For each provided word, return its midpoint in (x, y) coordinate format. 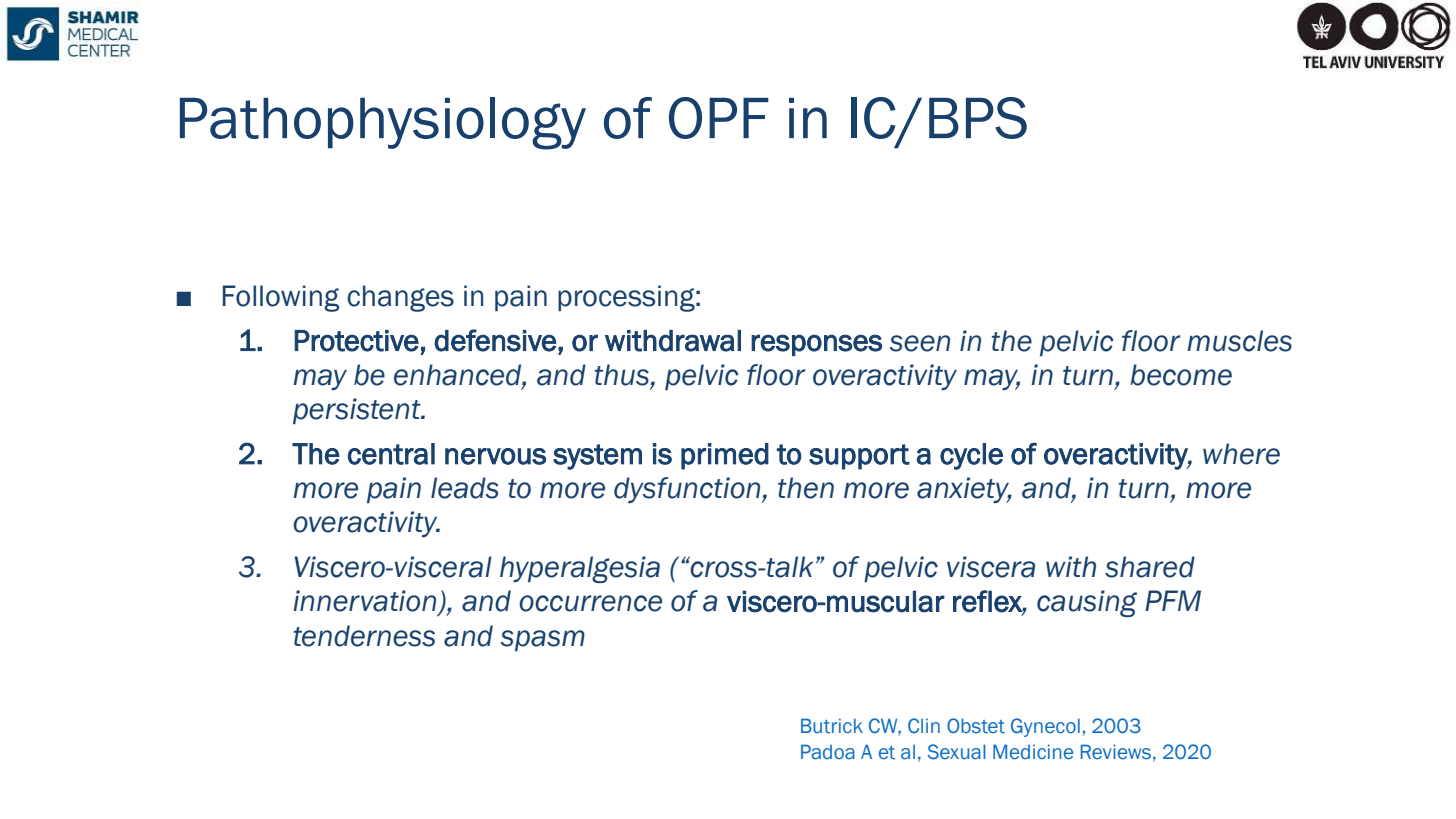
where (1241, 454)
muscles (1239, 341)
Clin (924, 725)
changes (400, 298)
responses (816, 345)
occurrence (590, 603)
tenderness (364, 636)
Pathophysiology (383, 123)
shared (1150, 567)
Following (281, 298)
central (391, 454)
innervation (364, 601)
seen (919, 343)
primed (725, 456)
